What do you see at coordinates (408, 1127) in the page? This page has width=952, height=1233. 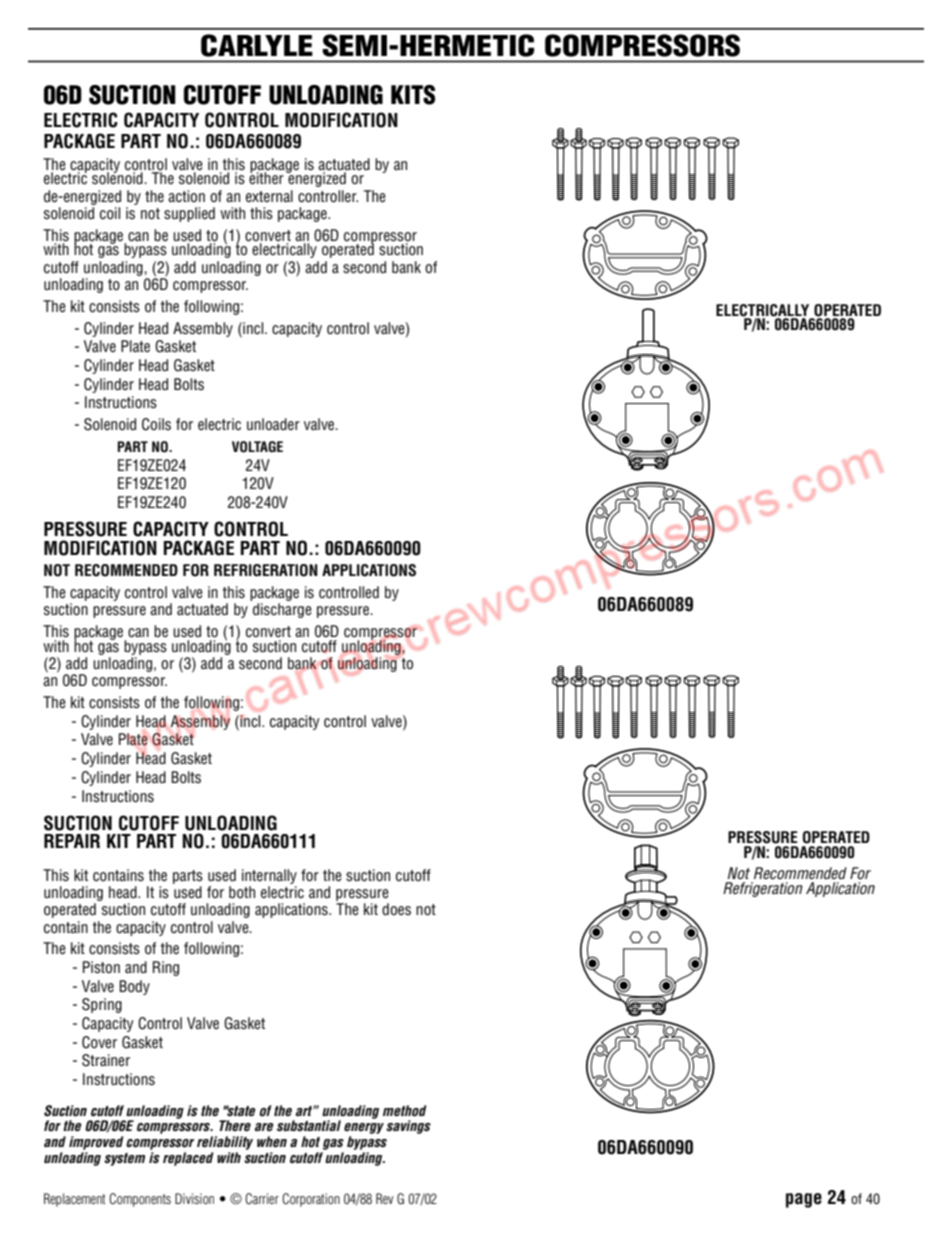 I see `savings` at bounding box center [408, 1127].
